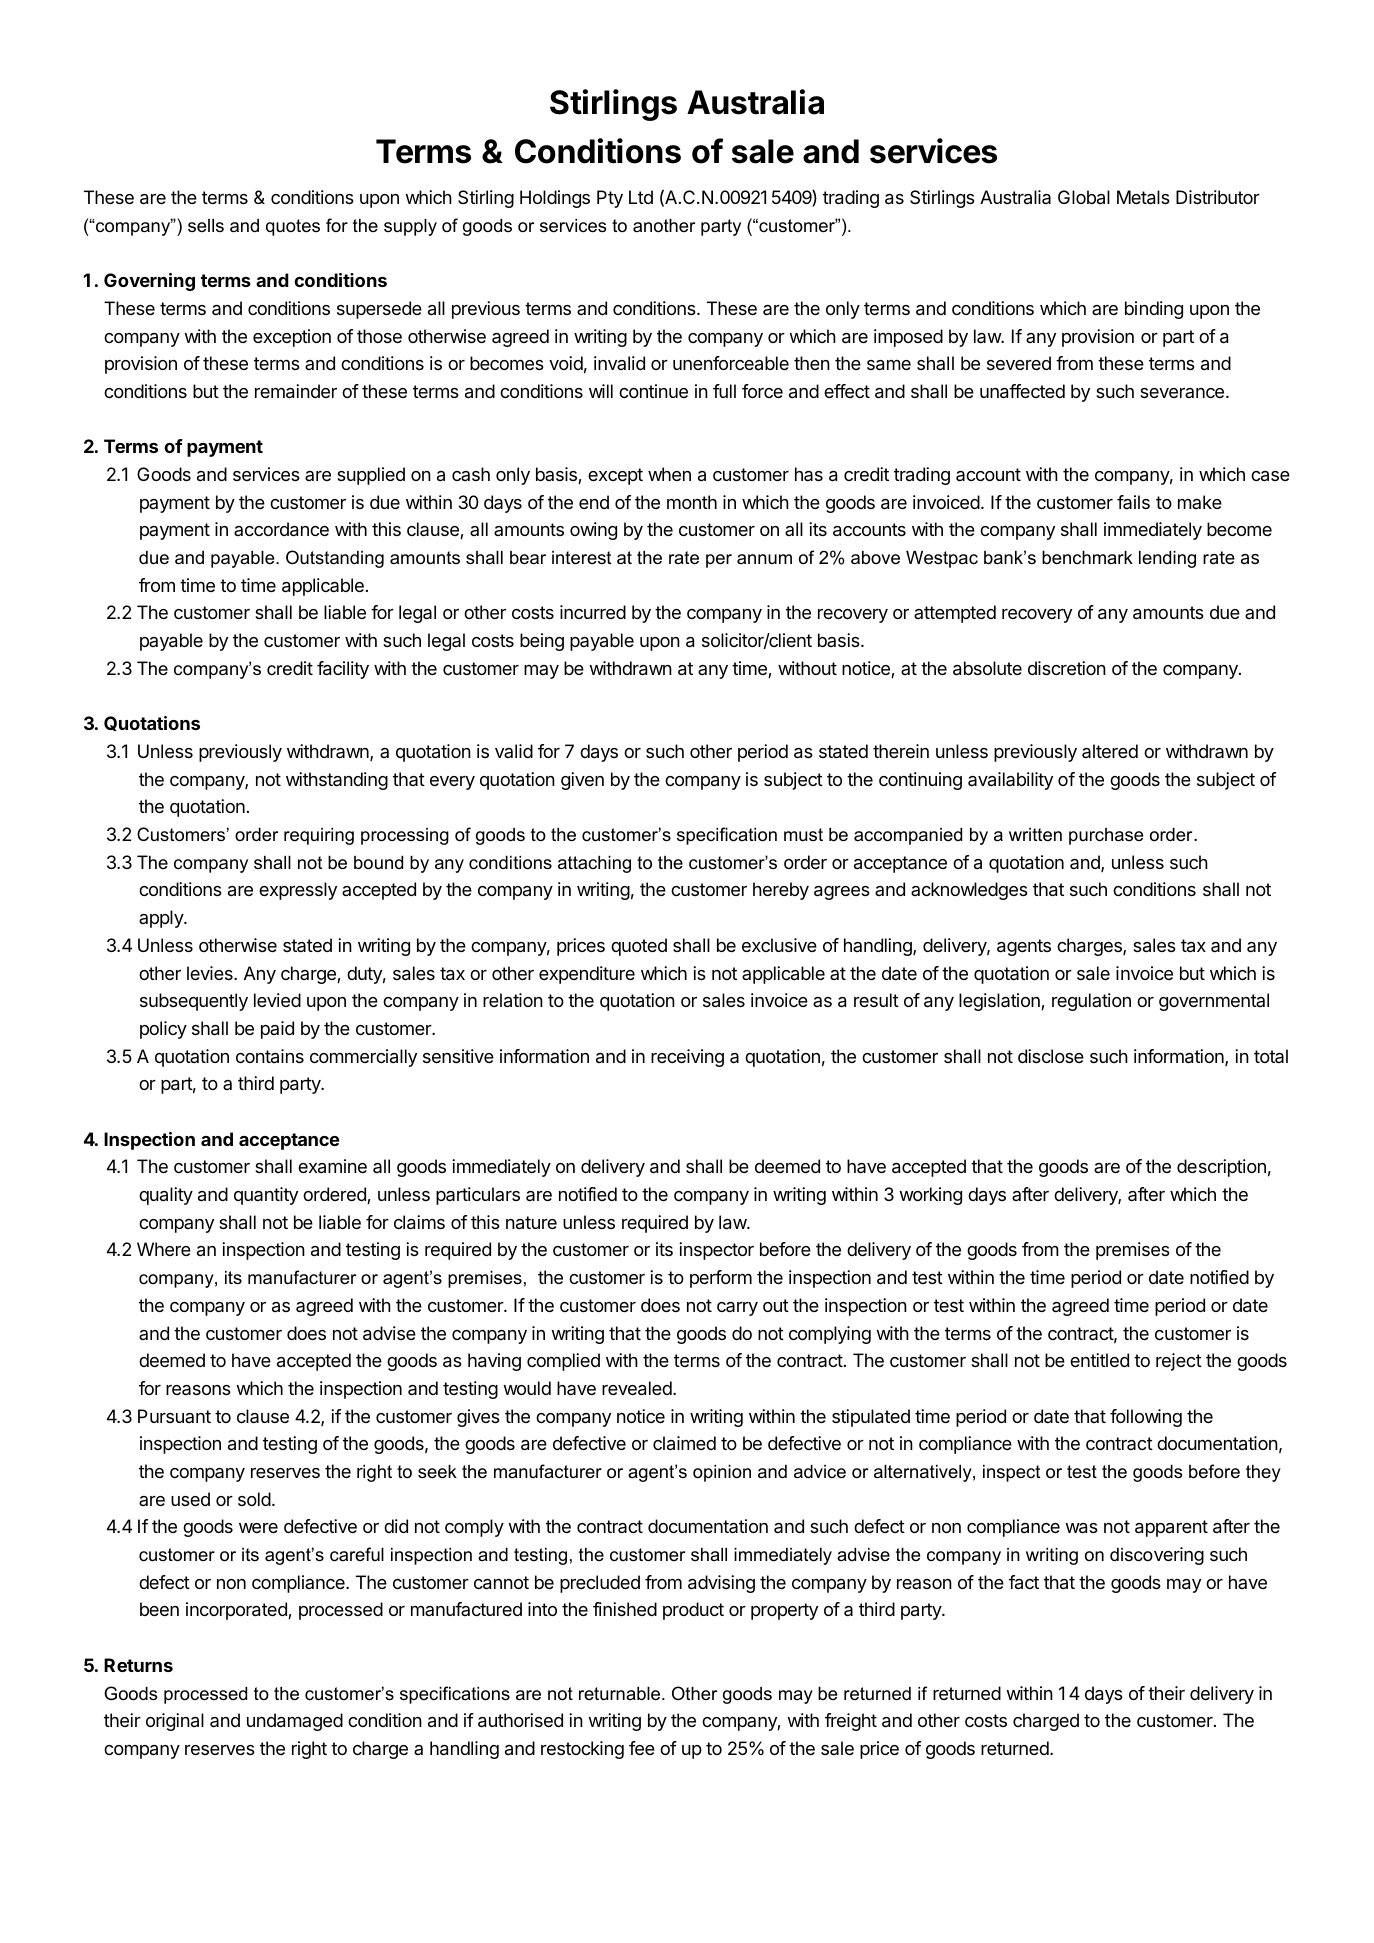 The width and height of the image is (1374, 1943). What do you see at coordinates (293, 227) in the image?
I see `quotes` at bounding box center [293, 227].
